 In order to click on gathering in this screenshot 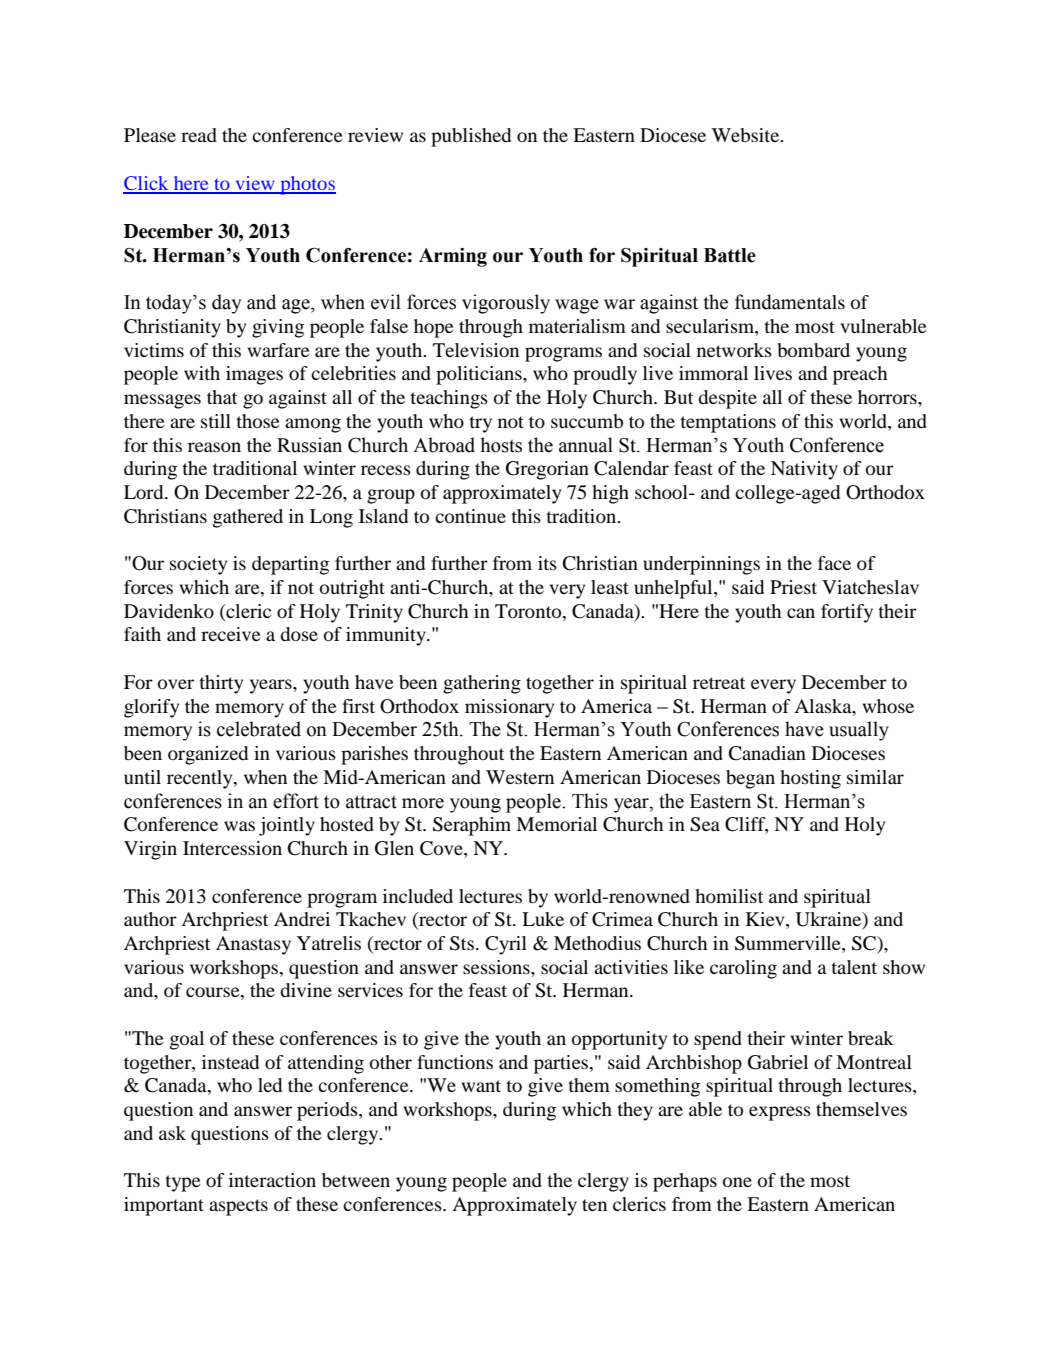, I will do `click(482, 684)`.
